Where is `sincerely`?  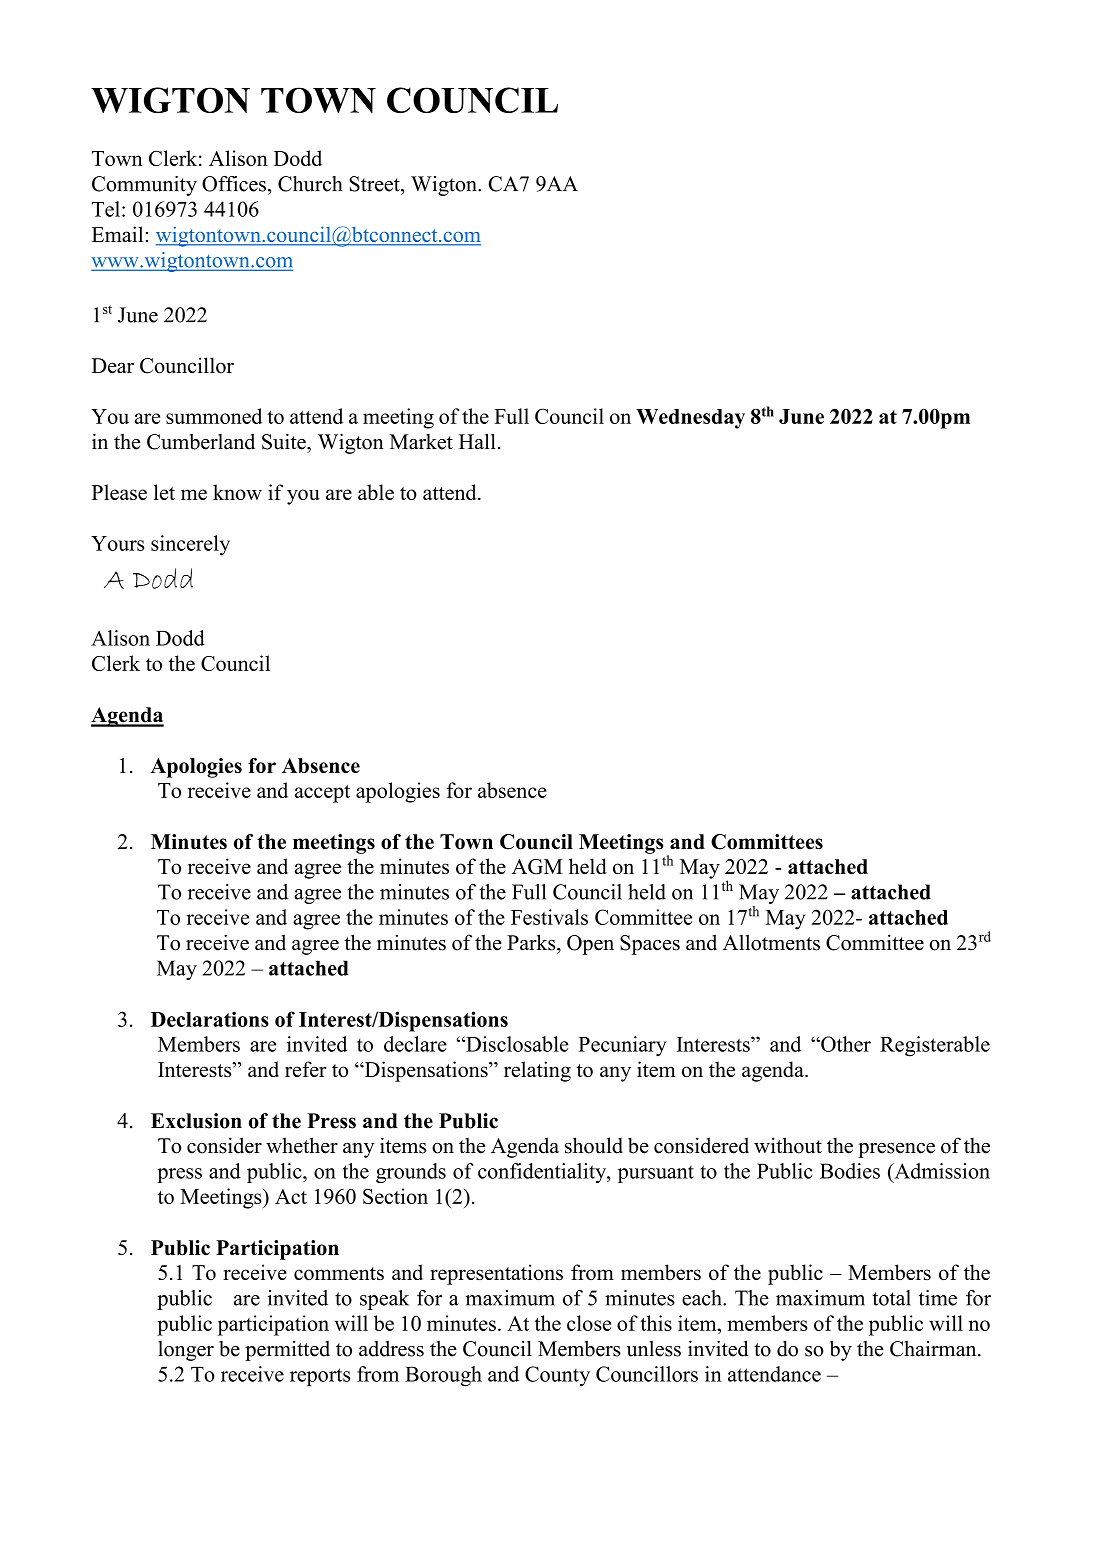 sincerely is located at coordinates (190, 545).
